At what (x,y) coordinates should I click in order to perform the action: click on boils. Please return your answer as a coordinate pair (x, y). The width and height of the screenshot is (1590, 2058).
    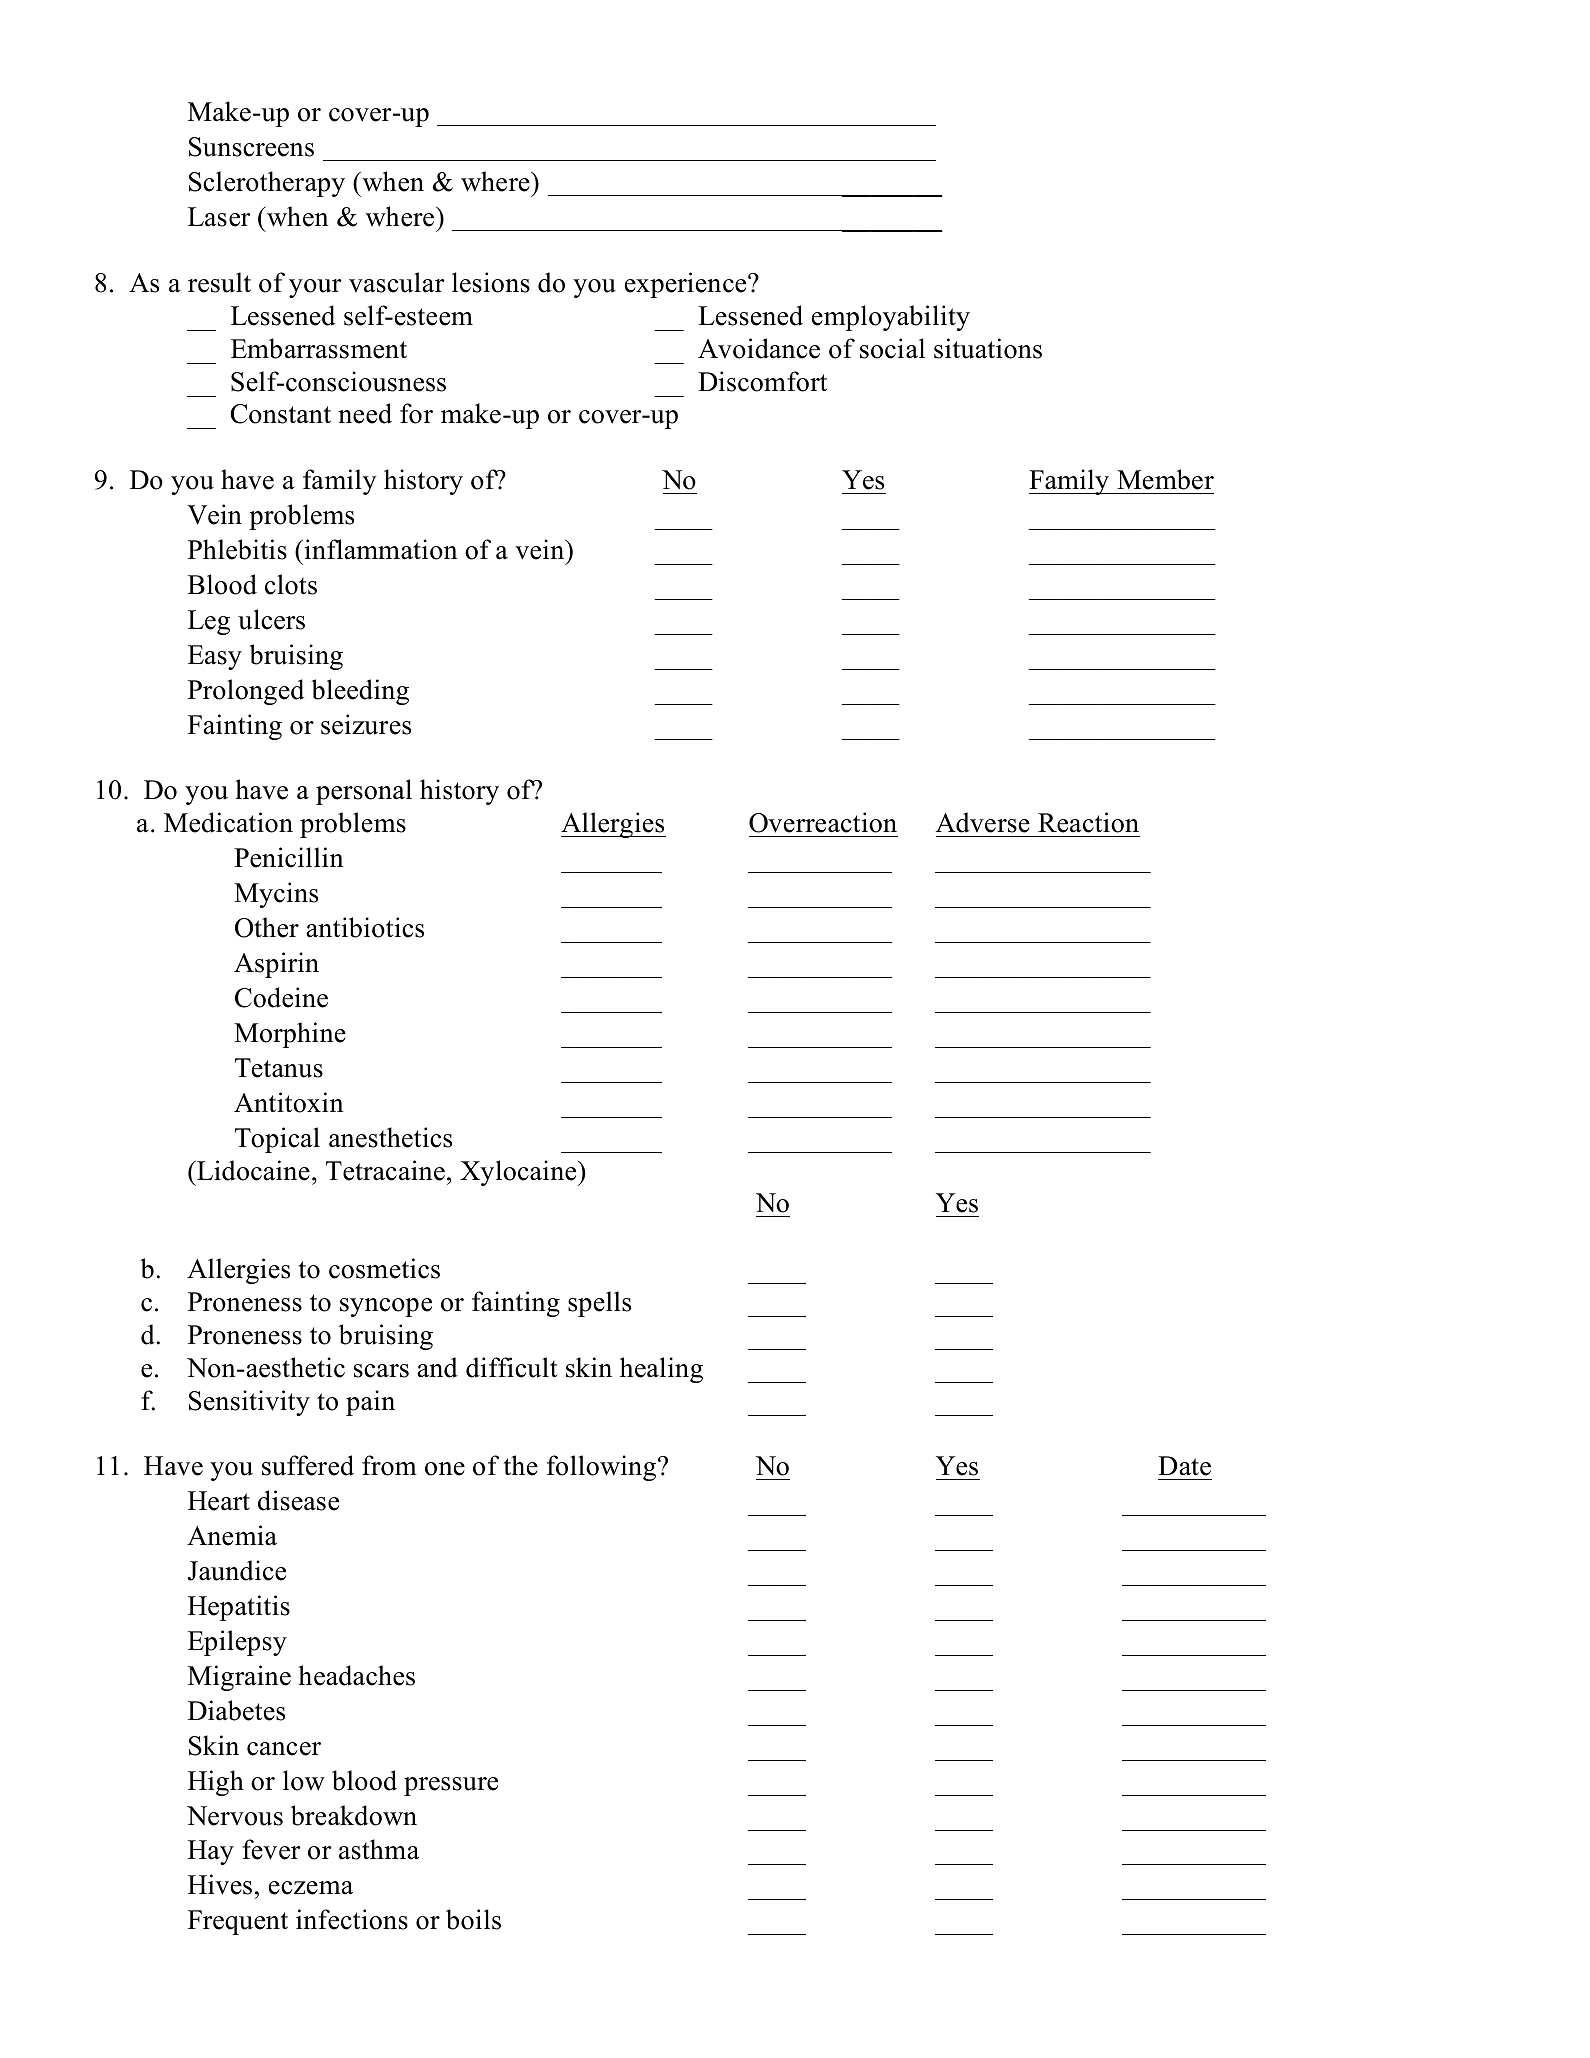
    Looking at the image, I should click on (473, 1919).
